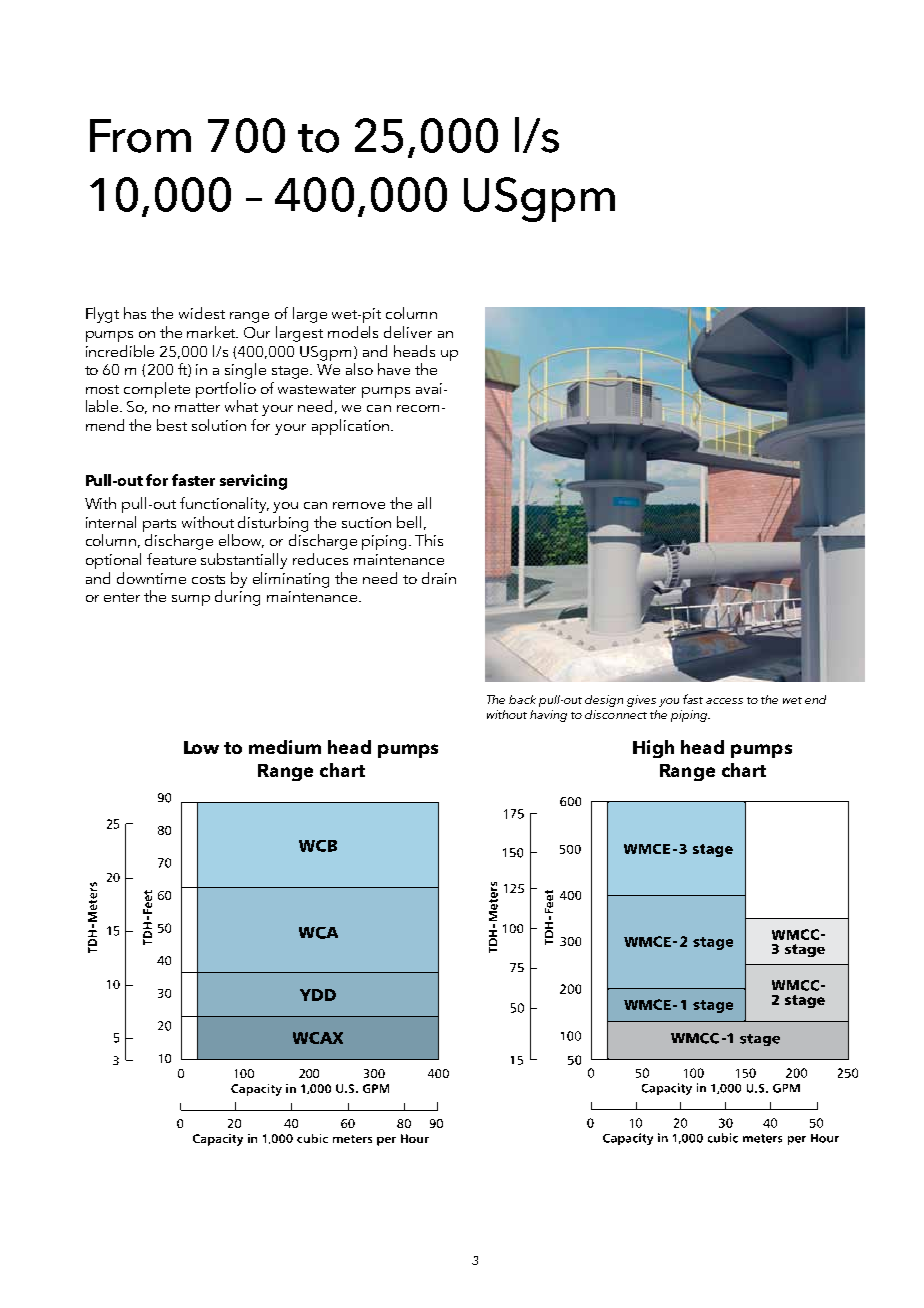  I want to click on Low, so click(201, 747).
